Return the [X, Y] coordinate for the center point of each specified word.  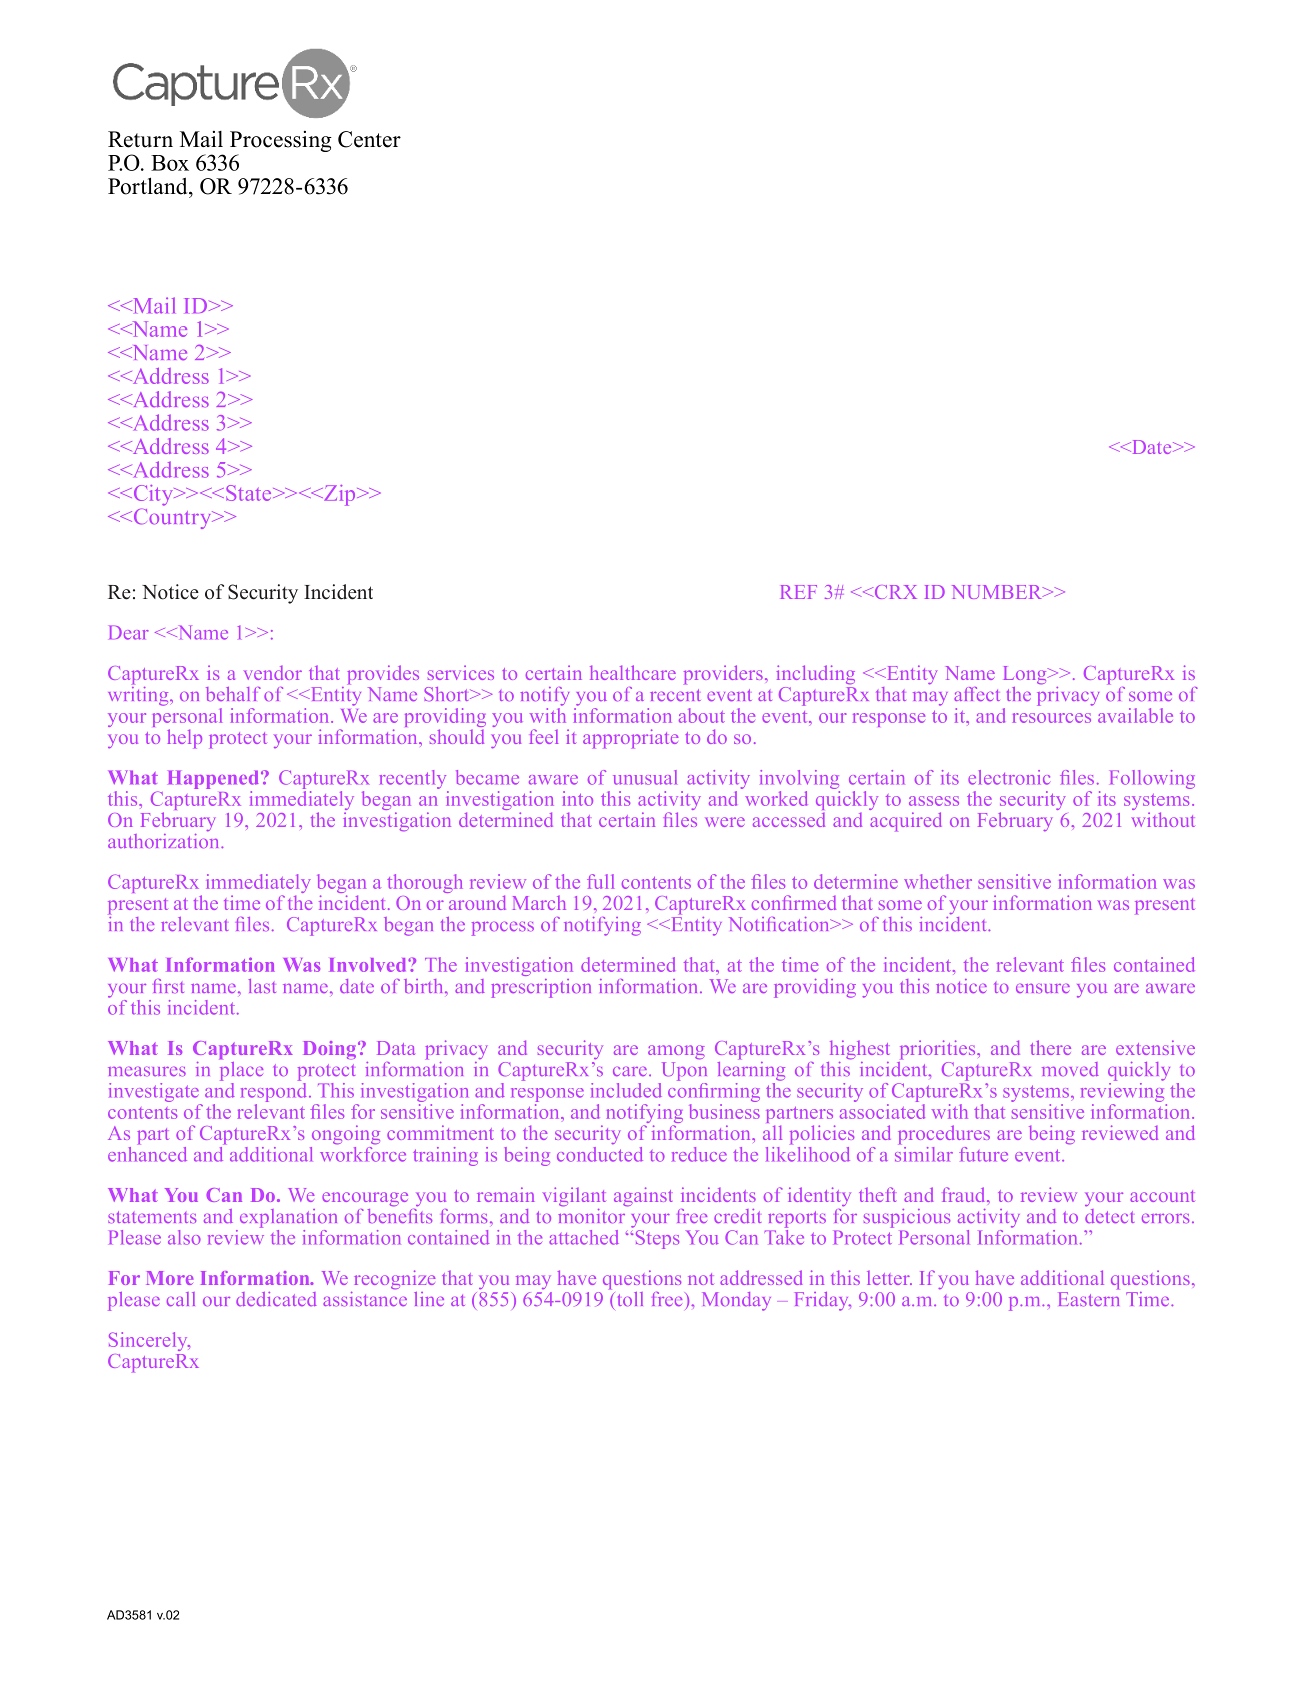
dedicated [276, 1299]
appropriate [630, 739]
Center [369, 139]
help [184, 739]
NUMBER [998, 592]
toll [628, 1299]
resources [1052, 718]
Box [170, 163]
